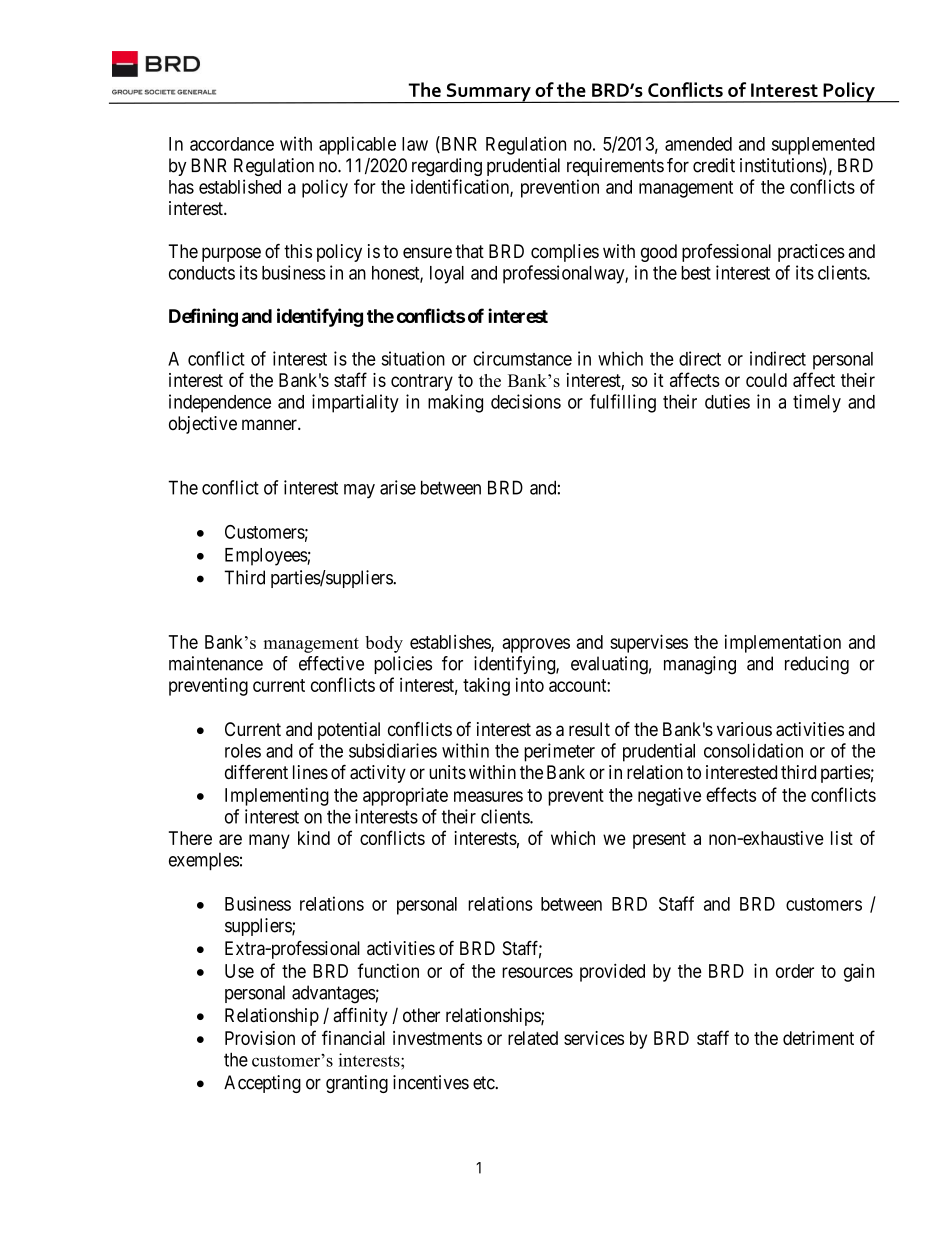  I want to click on decisions, so click(526, 401).
